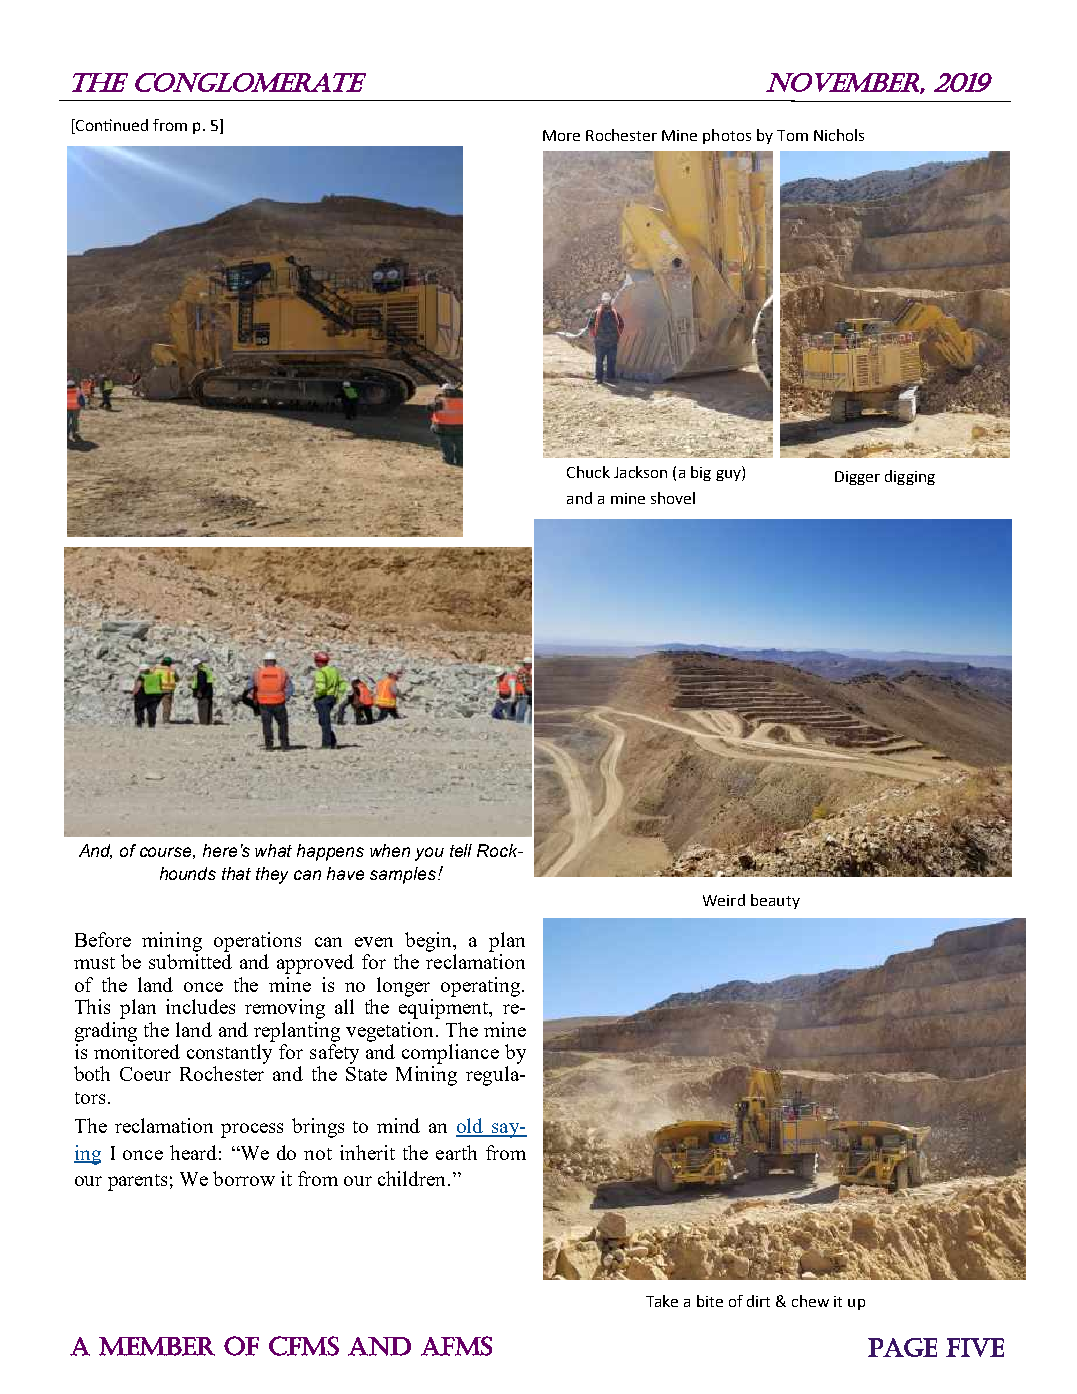  Describe the element at coordinates (724, 900) in the screenshot. I see `Weird` at that location.
